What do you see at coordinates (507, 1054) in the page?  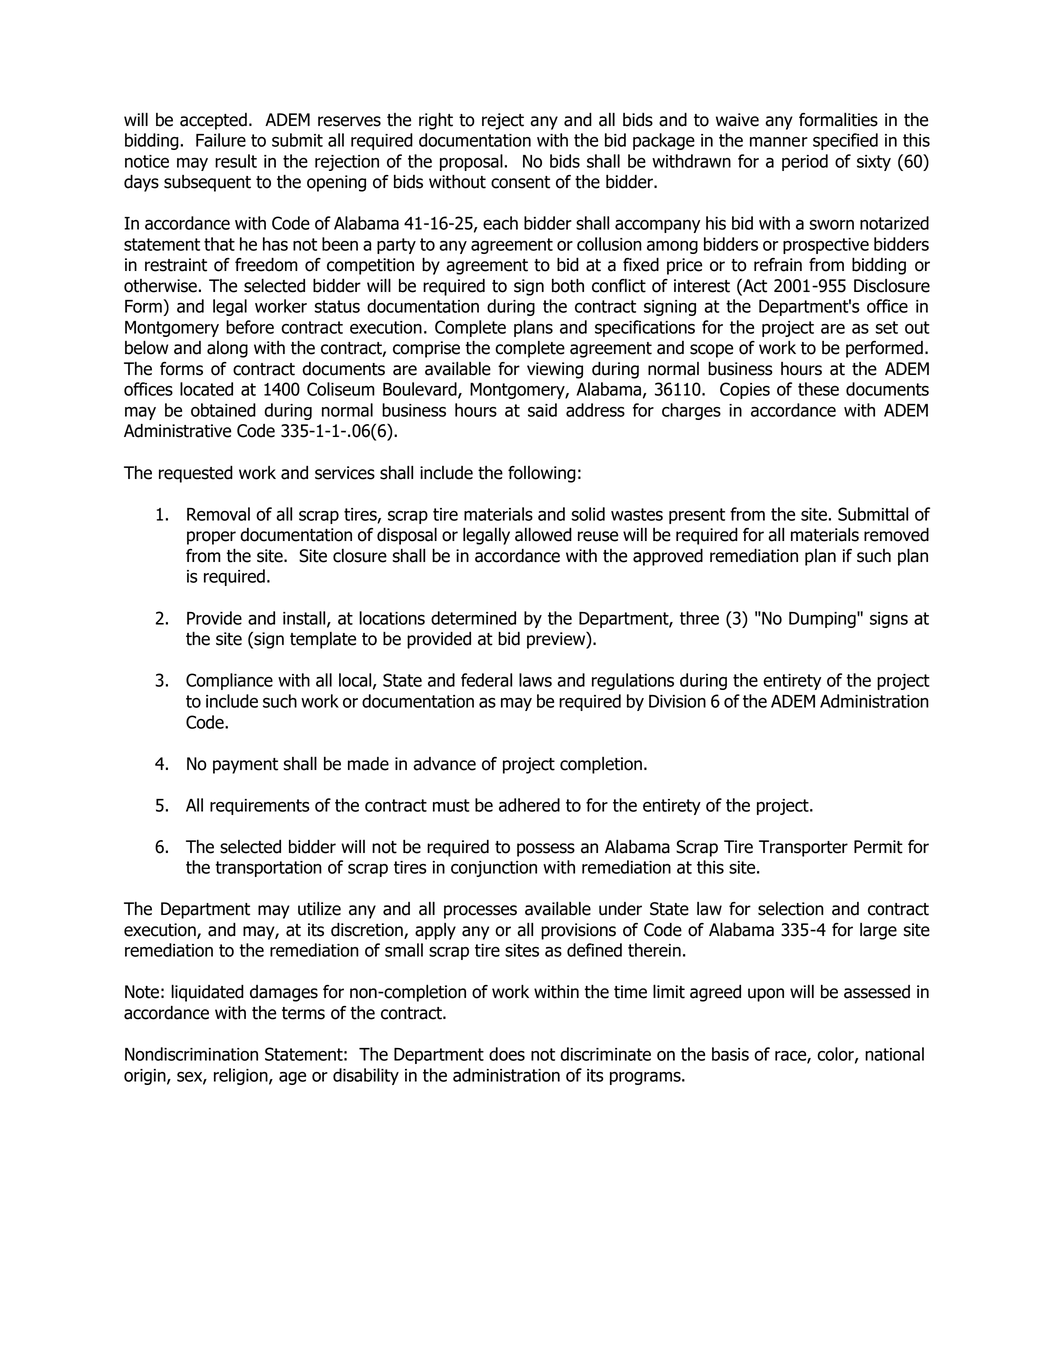 I see `does` at bounding box center [507, 1054].
